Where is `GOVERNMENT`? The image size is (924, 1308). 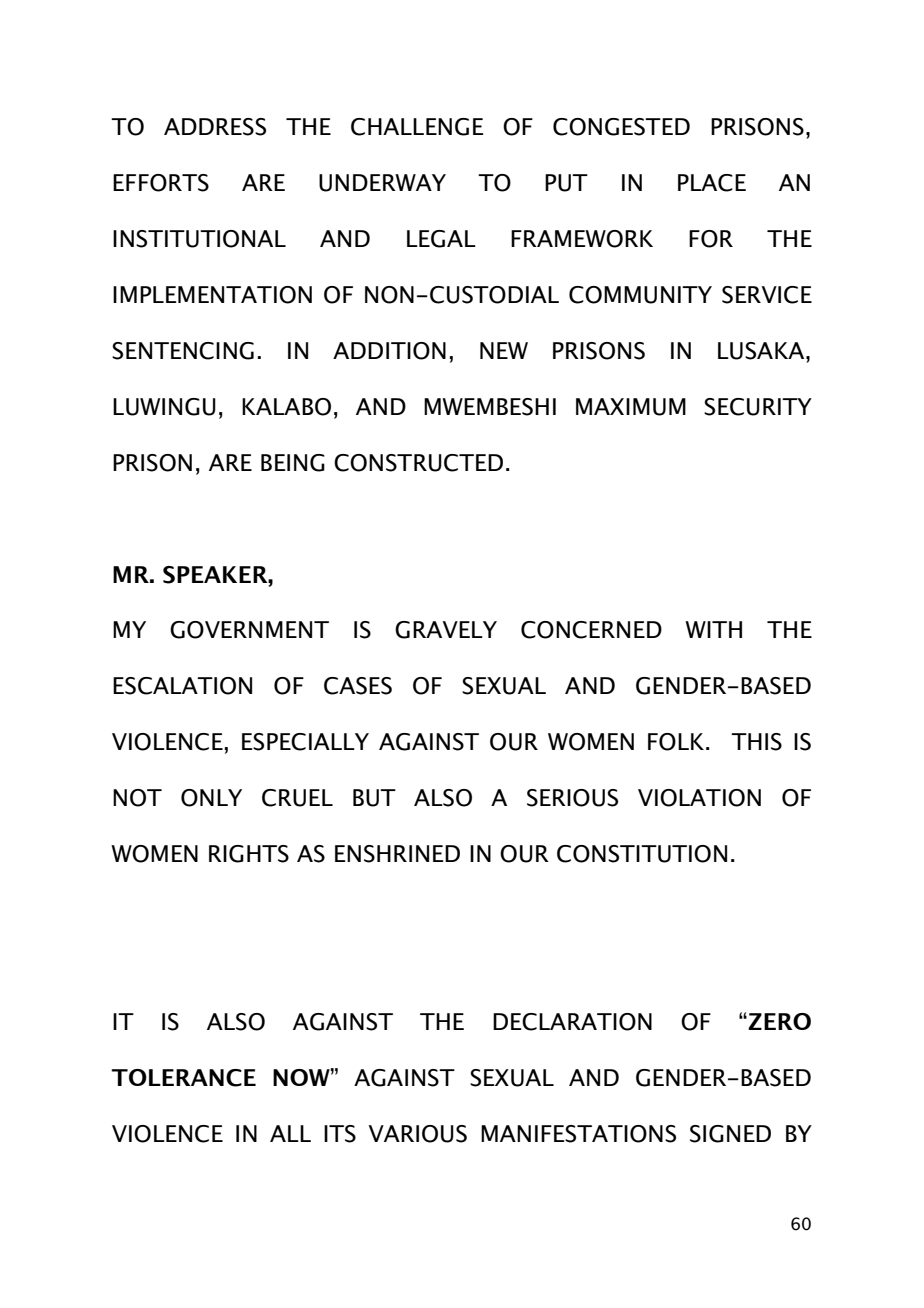 GOVERNMENT is located at coordinates (249, 630).
